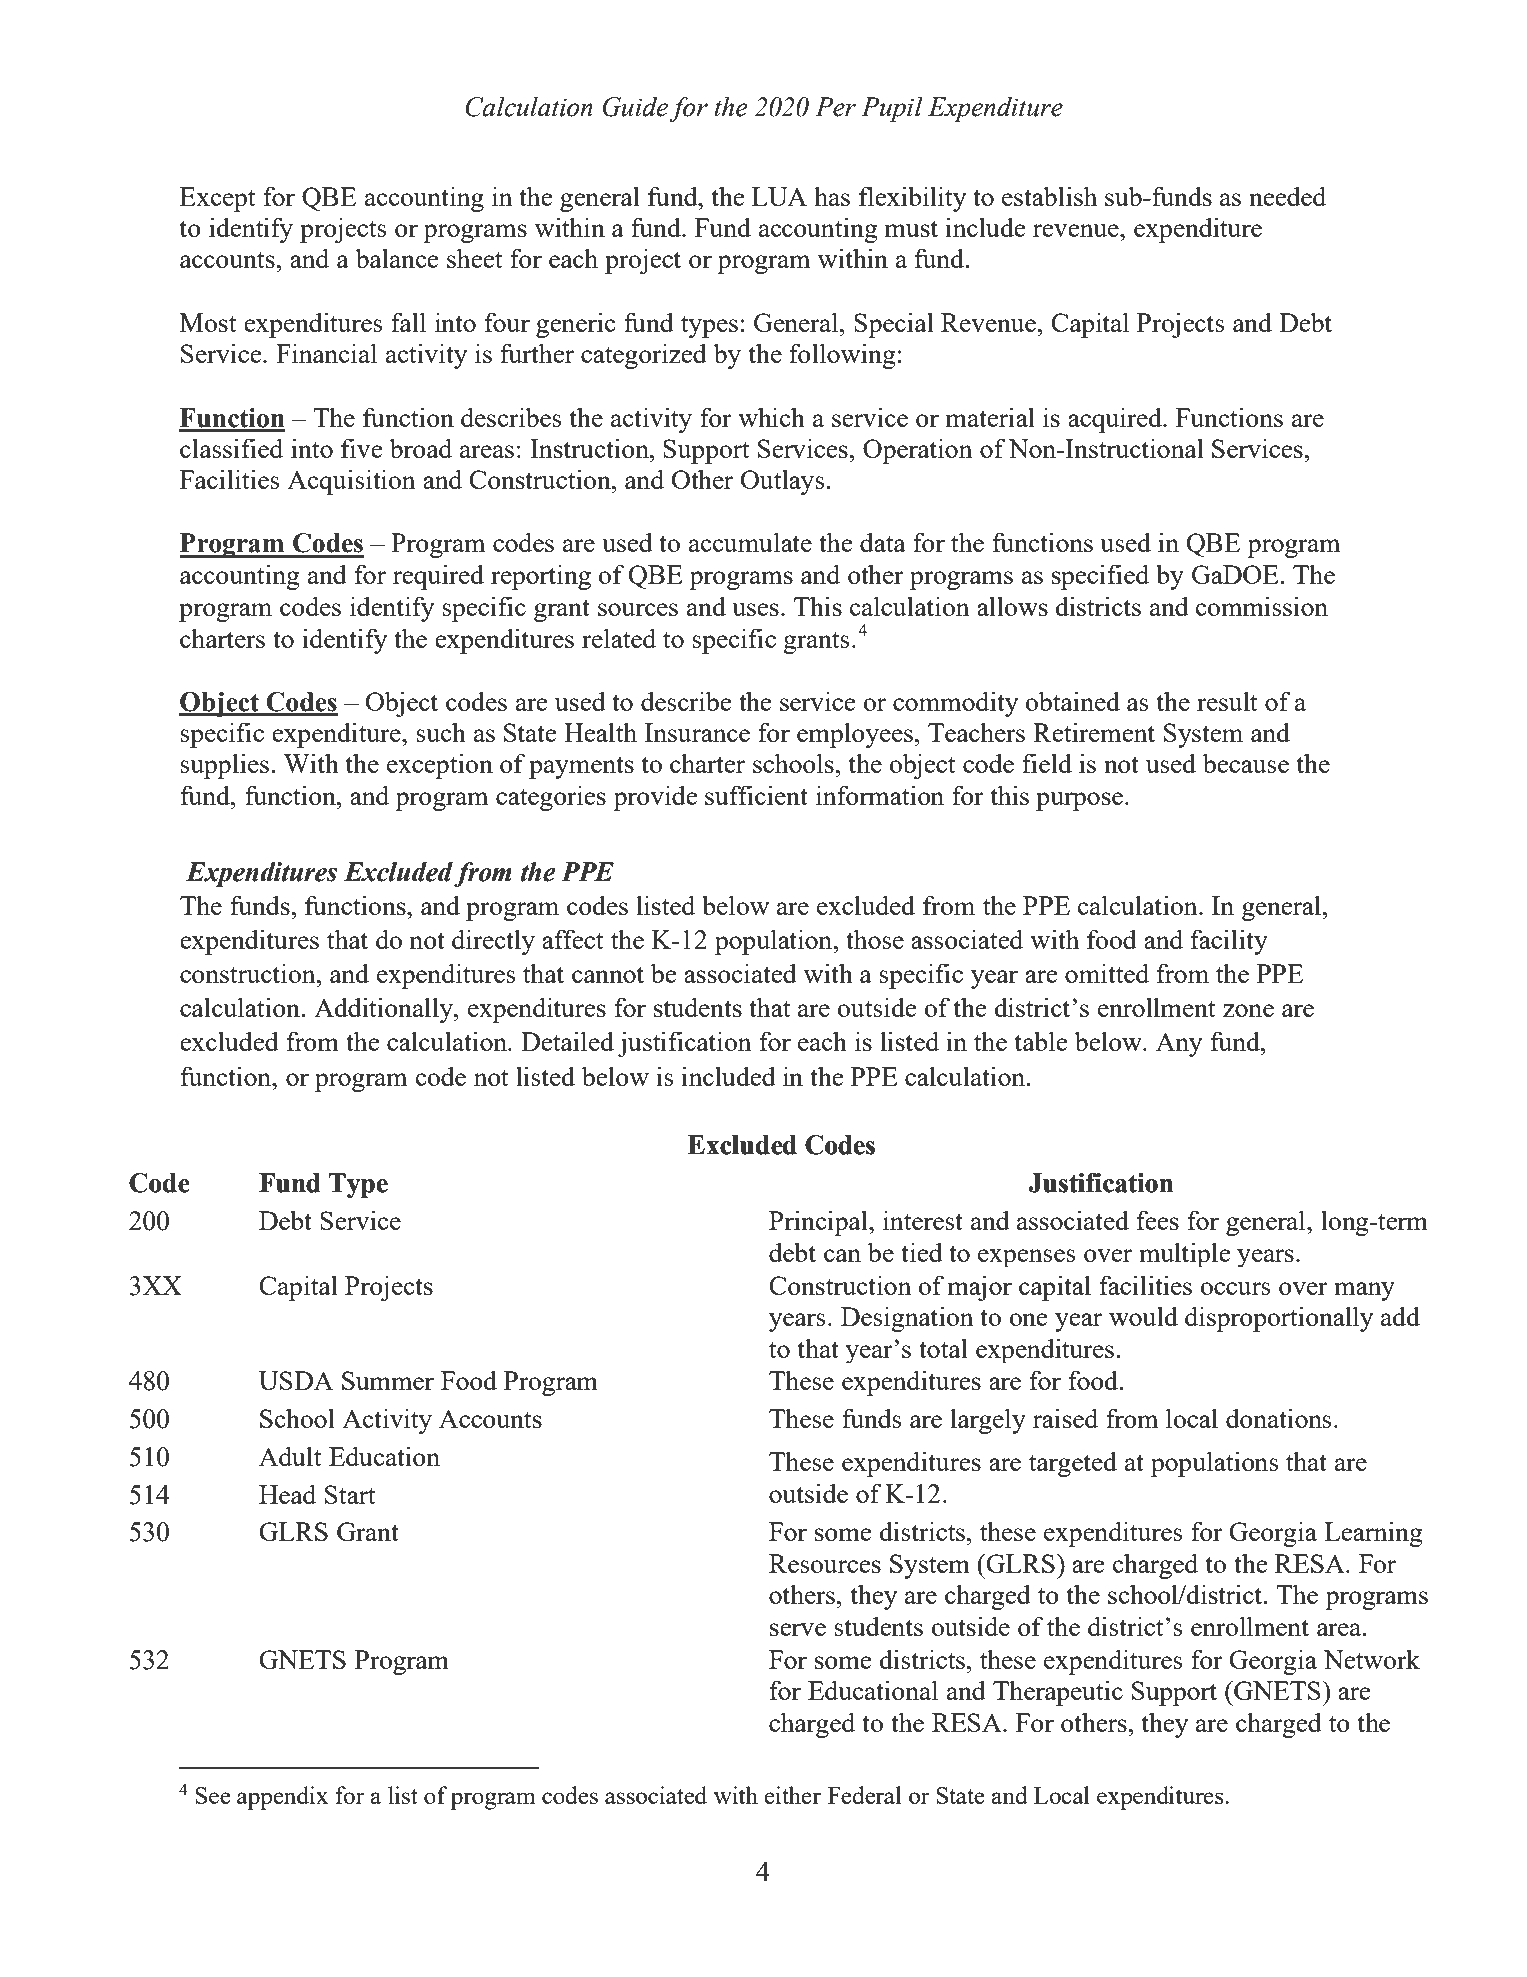  Describe the element at coordinates (1371, 1659) in the screenshot. I see `Network` at that location.
